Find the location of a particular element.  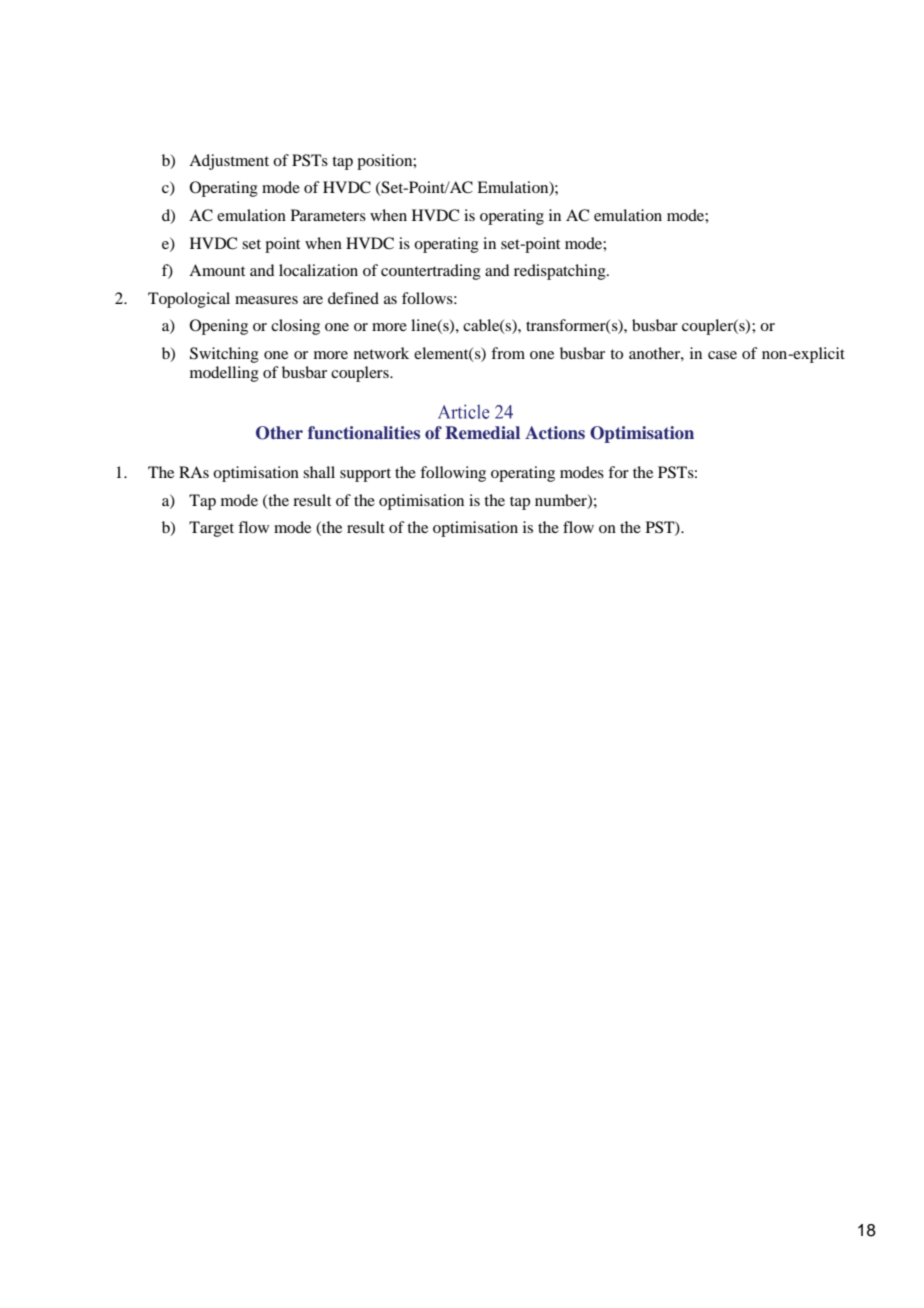

Parameters is located at coordinates (328, 215).
